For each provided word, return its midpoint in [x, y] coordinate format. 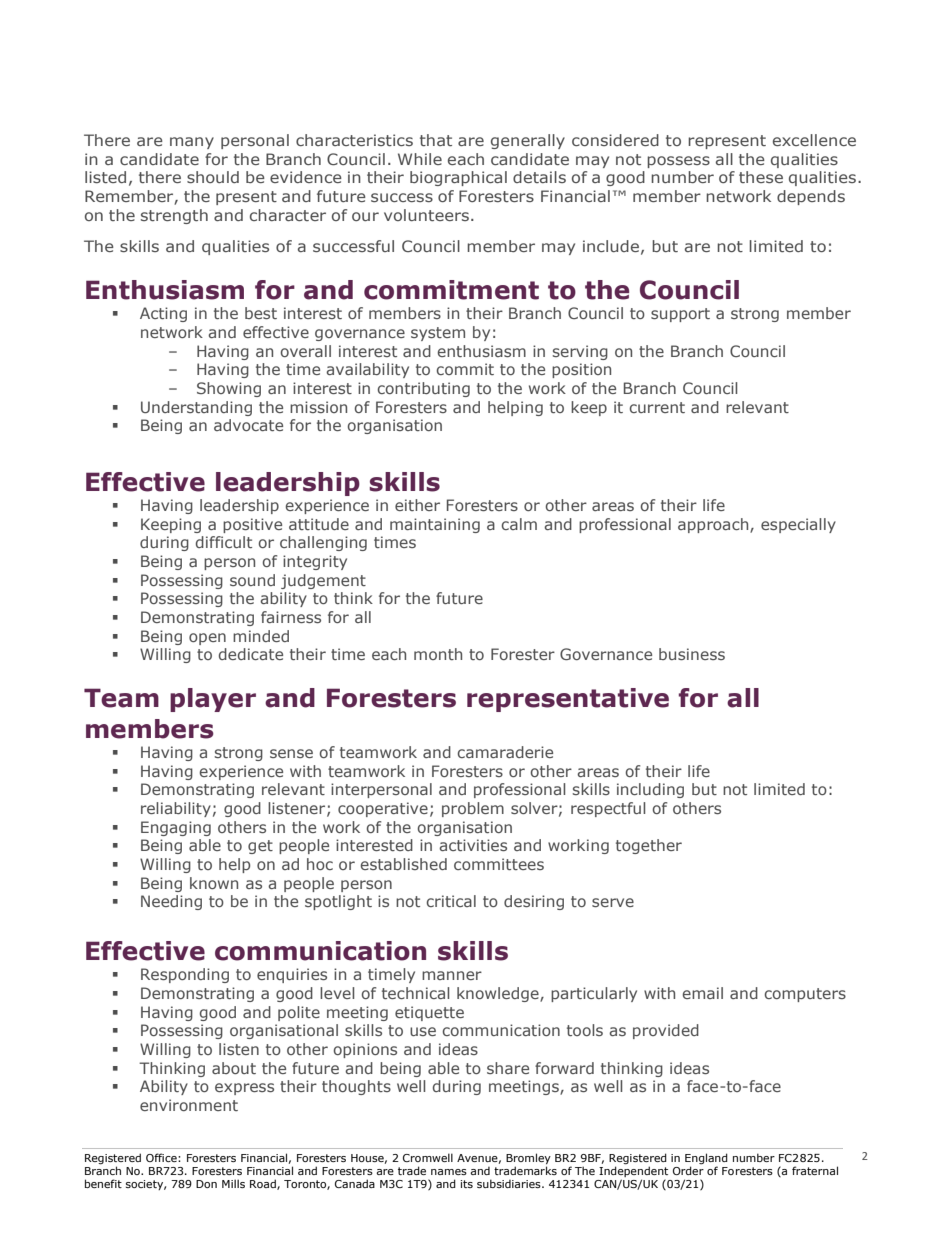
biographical [458, 178]
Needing [171, 902]
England [706, 1159]
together [649, 846]
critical [451, 901]
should [213, 177]
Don [206, 1184]
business [692, 654]
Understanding [196, 408]
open [207, 639]
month [438, 654]
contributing [423, 389]
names [449, 1172]
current [657, 407]
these [761, 177]
